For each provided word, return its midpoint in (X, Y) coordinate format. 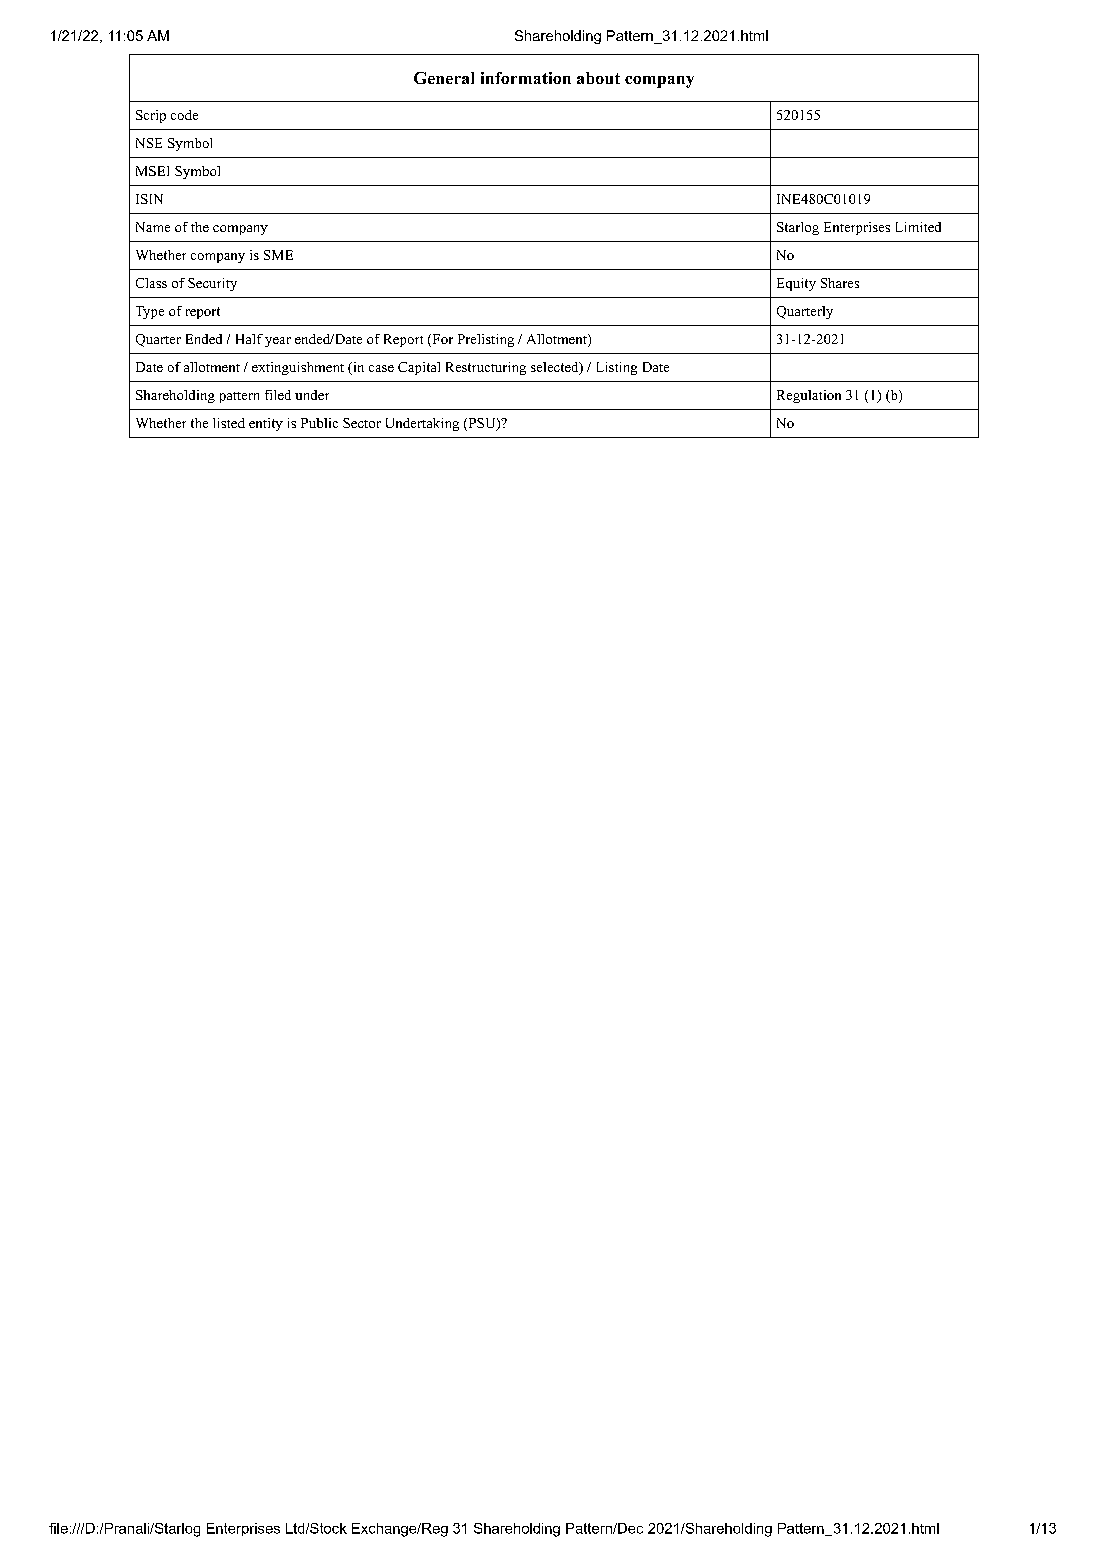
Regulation (809, 396)
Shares (840, 283)
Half (249, 339)
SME (278, 255)
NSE (149, 143)
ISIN (149, 199)
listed (229, 423)
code (184, 115)
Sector (362, 423)
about (598, 78)
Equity (796, 284)
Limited (918, 227)
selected (556, 368)
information (526, 78)
